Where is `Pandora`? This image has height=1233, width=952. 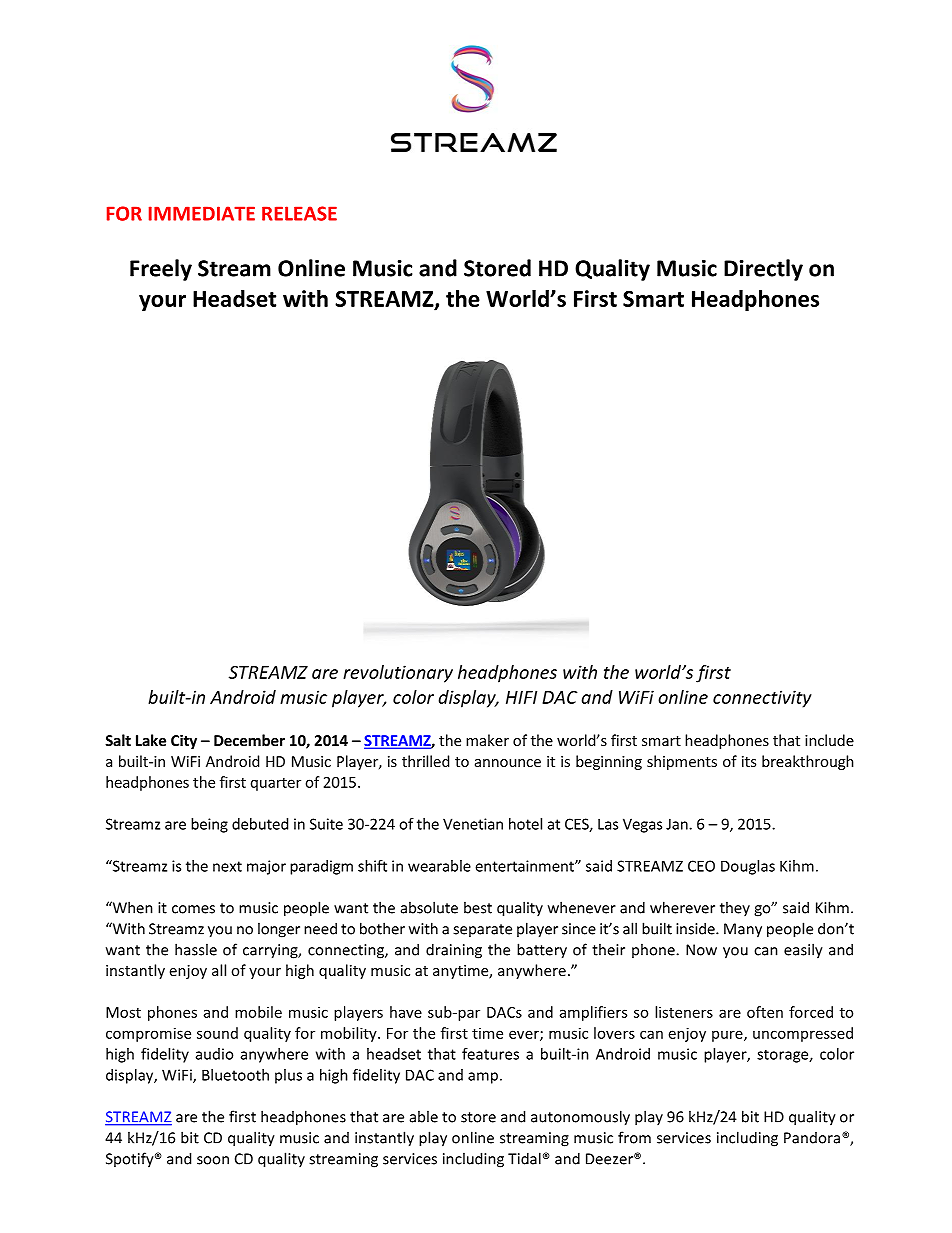
Pandora is located at coordinates (813, 1138).
